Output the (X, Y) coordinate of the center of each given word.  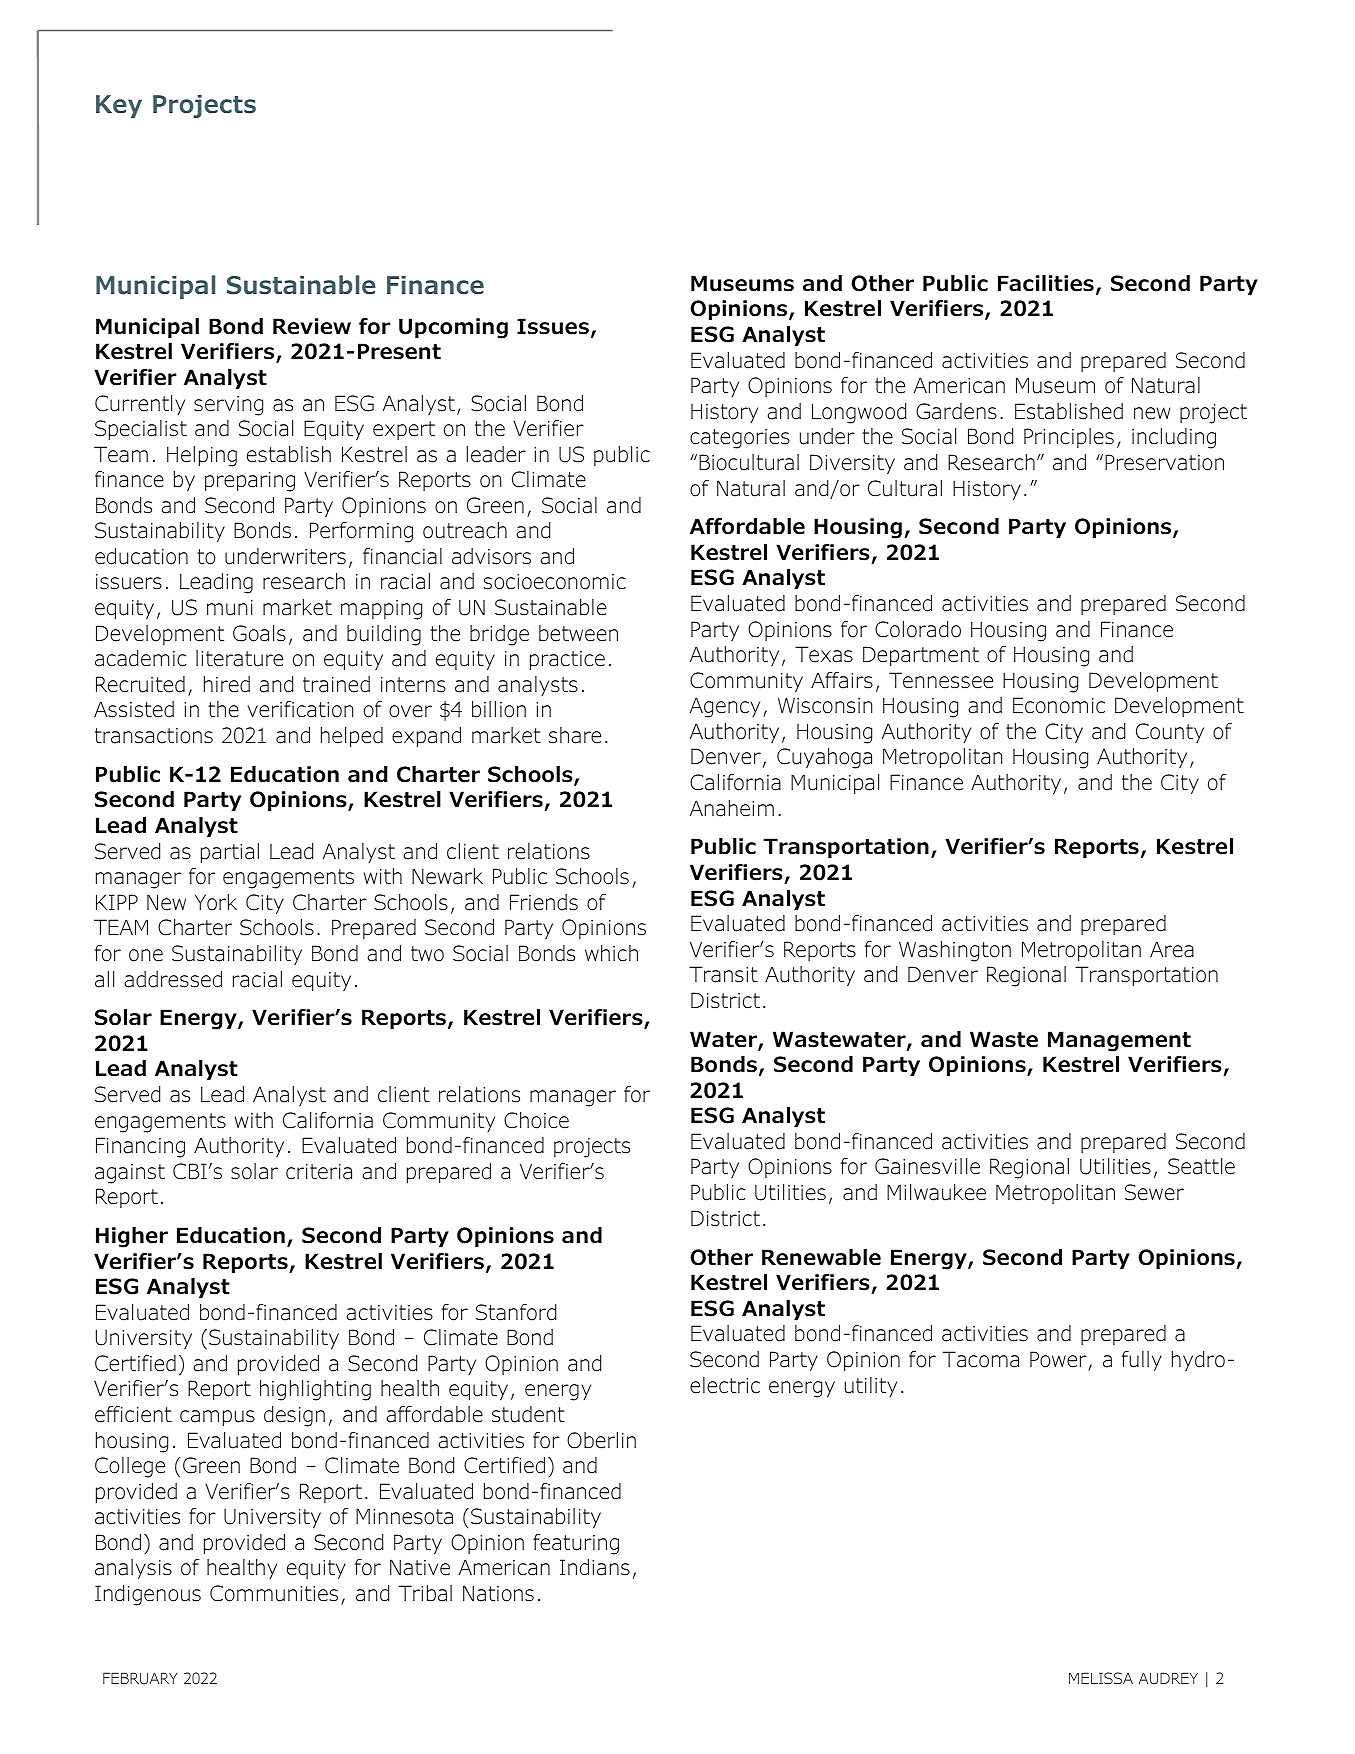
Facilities (1046, 283)
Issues (553, 326)
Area (1172, 949)
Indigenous (148, 1595)
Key (119, 106)
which (611, 953)
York (216, 902)
